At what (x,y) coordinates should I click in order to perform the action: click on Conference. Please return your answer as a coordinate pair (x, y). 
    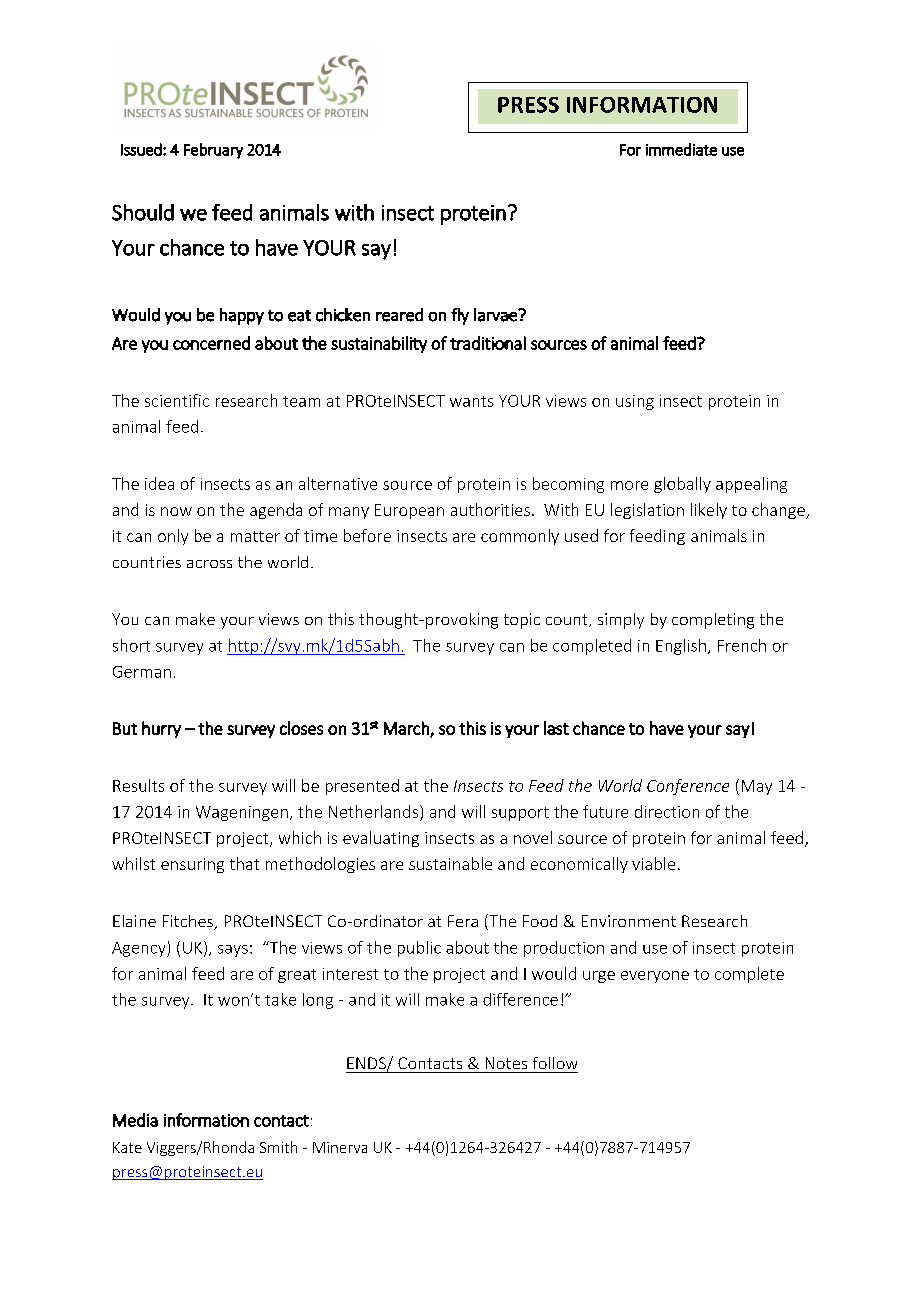
    Looking at the image, I should click on (688, 787).
